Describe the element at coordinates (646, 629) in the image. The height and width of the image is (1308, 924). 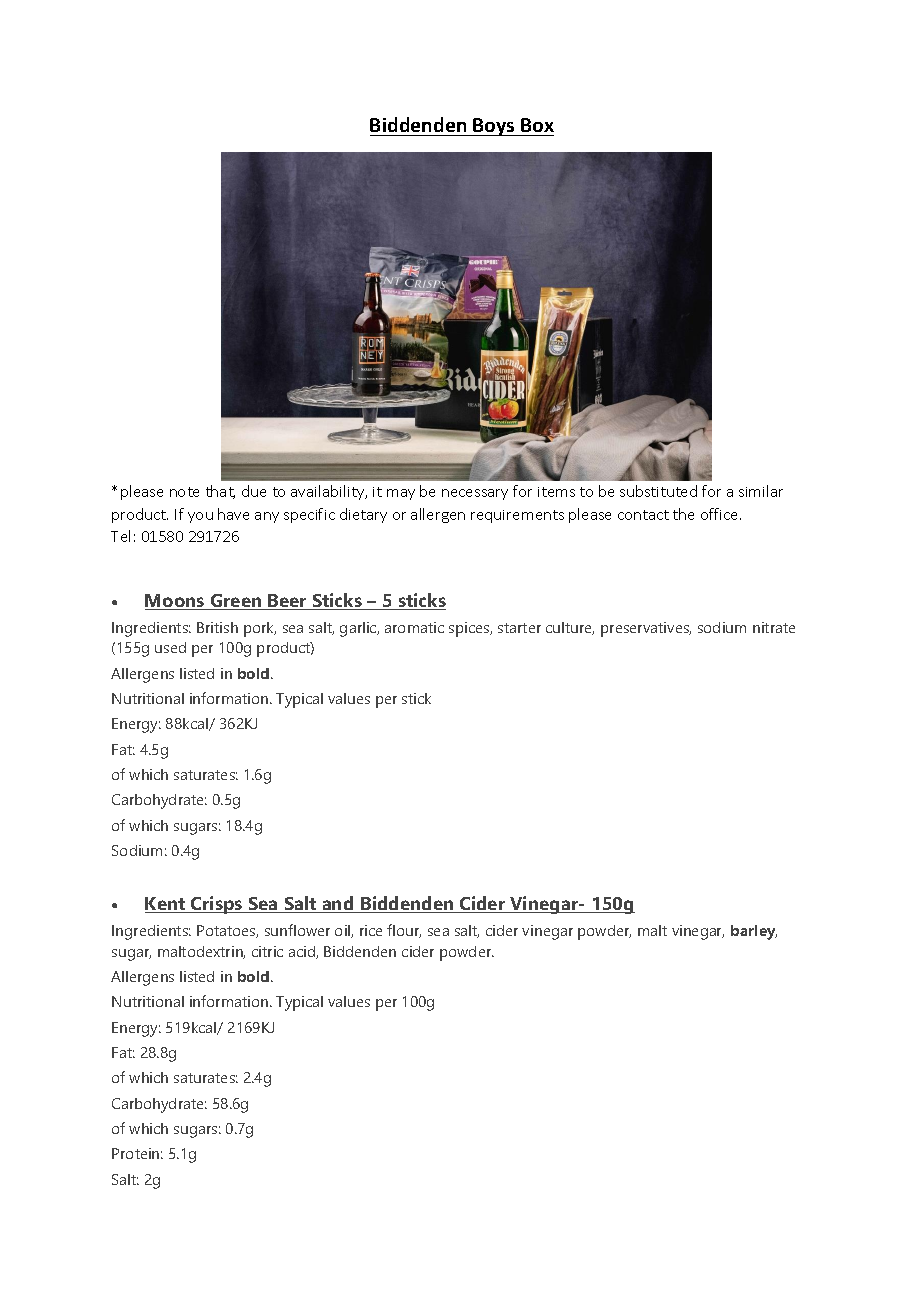
I see `preservatives` at that location.
